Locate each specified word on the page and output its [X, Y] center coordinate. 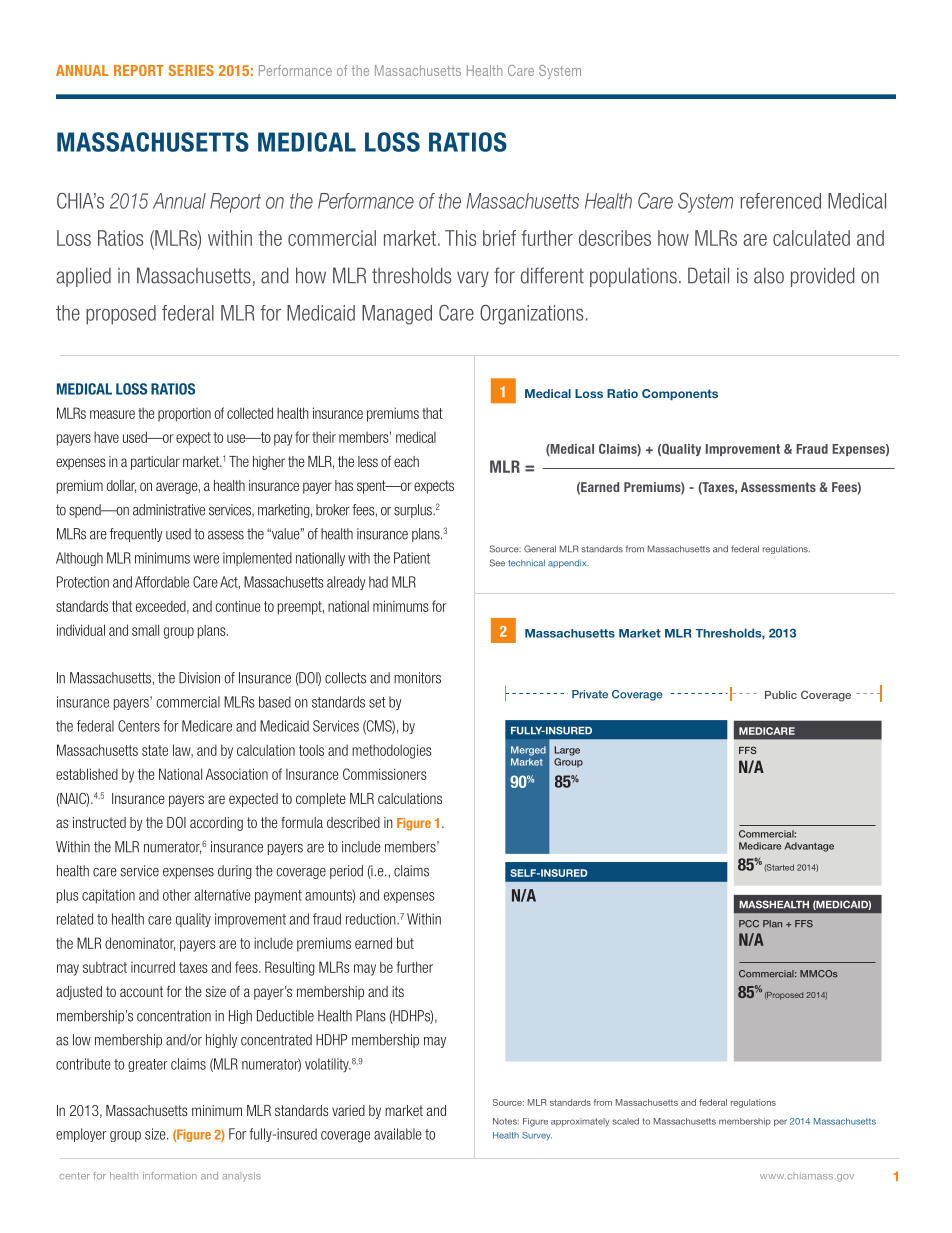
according [216, 824]
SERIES [191, 70]
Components [680, 394]
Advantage [809, 847]
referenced [781, 201]
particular [155, 463]
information [170, 1176]
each [406, 461]
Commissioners [385, 774]
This [460, 238]
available [398, 1134]
